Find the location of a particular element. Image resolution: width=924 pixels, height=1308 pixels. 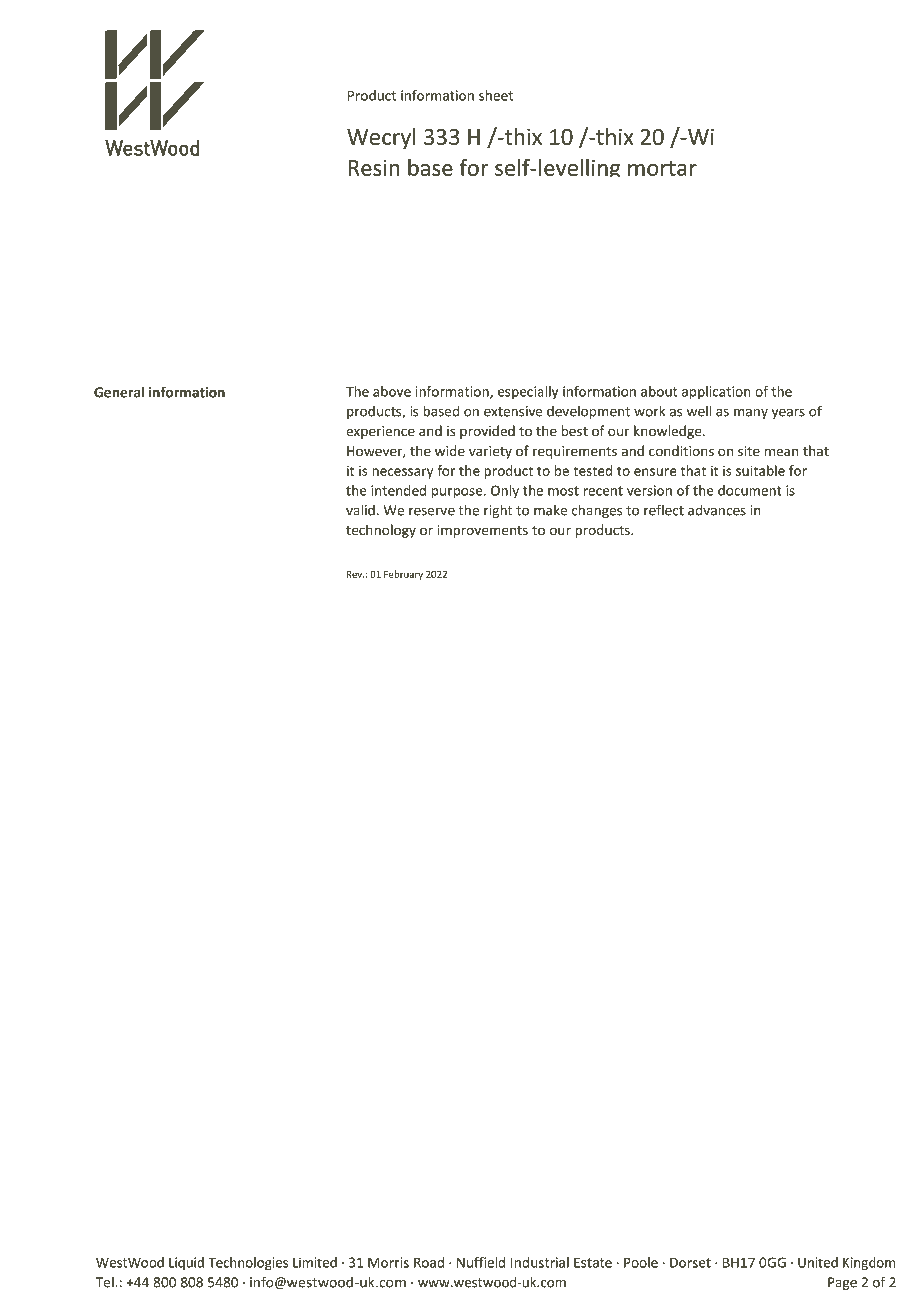

Resin is located at coordinates (374, 167).
